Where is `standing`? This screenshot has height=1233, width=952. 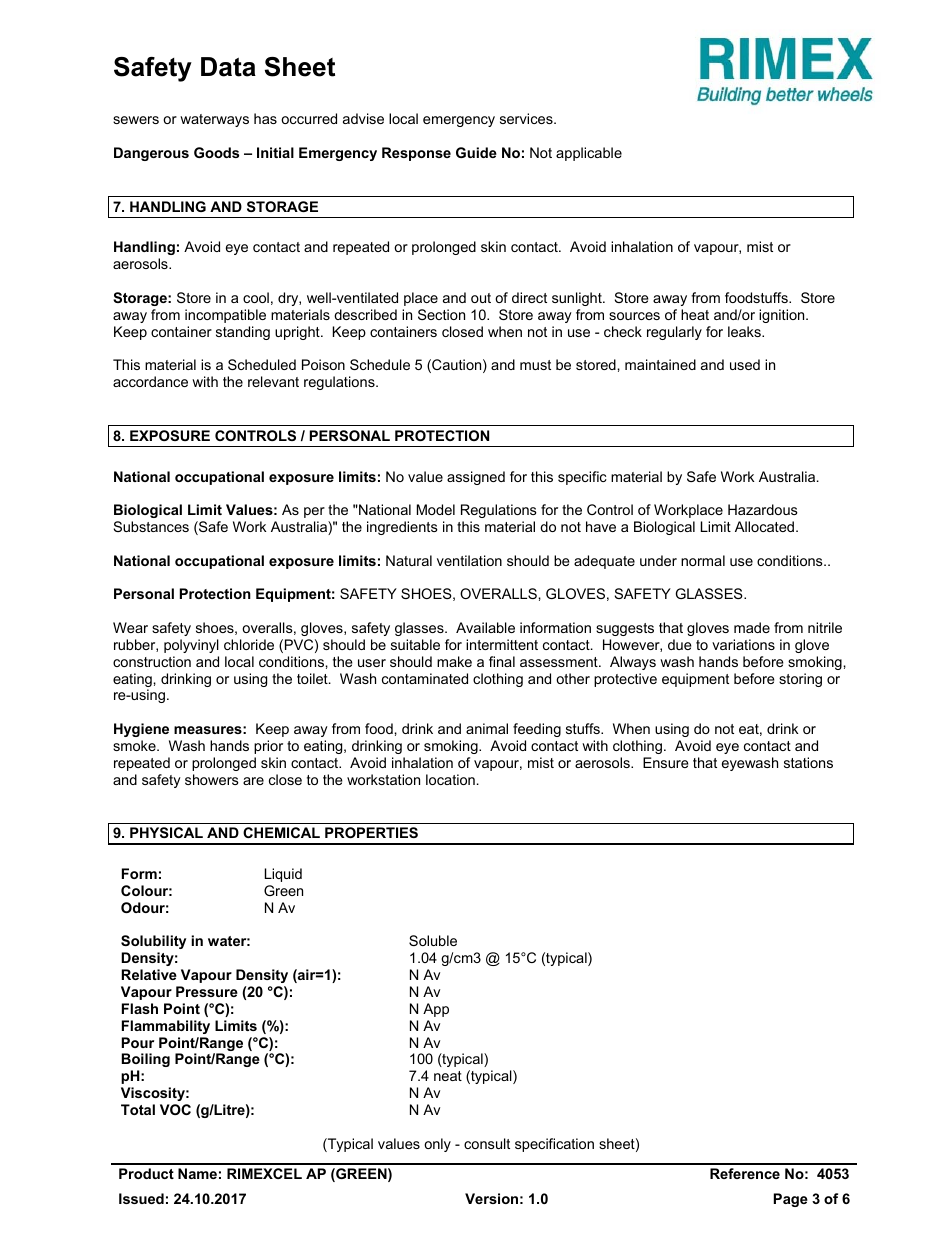 standing is located at coordinates (243, 333).
